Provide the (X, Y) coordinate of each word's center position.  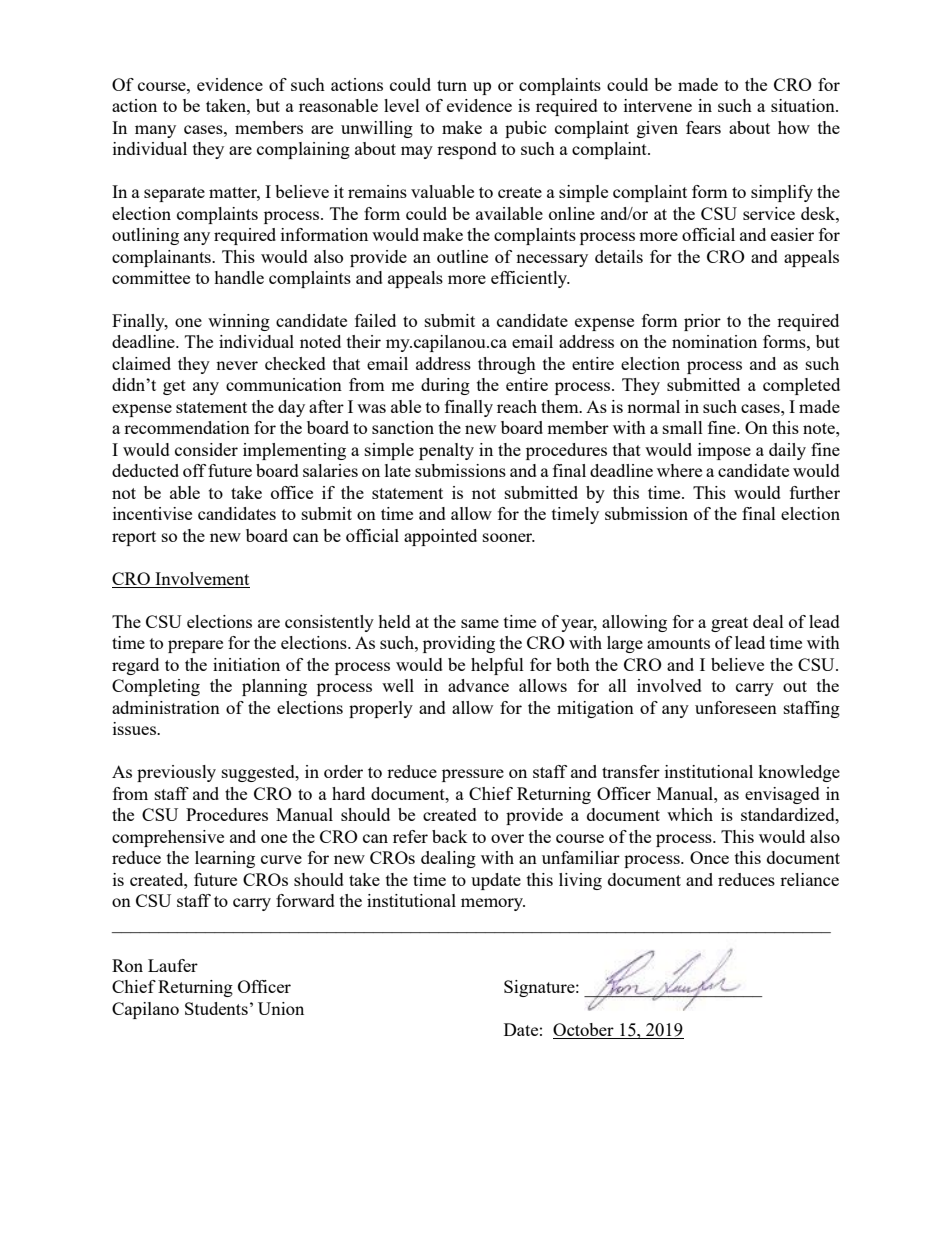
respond (467, 150)
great (729, 624)
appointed (440, 537)
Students (216, 1008)
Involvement (201, 580)
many (155, 131)
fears (703, 127)
